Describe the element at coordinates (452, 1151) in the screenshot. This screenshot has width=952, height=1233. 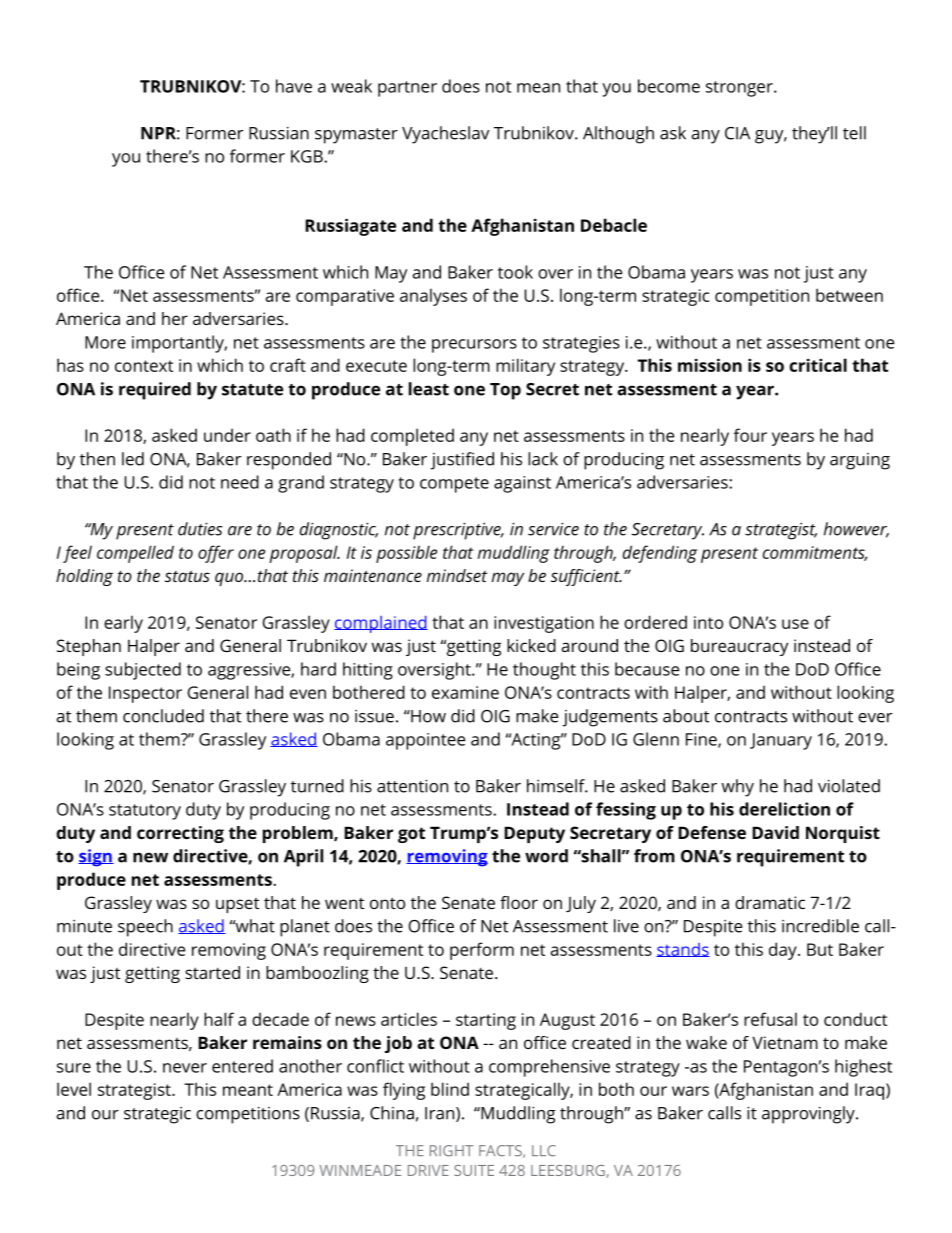
I see `RIGHT` at that location.
